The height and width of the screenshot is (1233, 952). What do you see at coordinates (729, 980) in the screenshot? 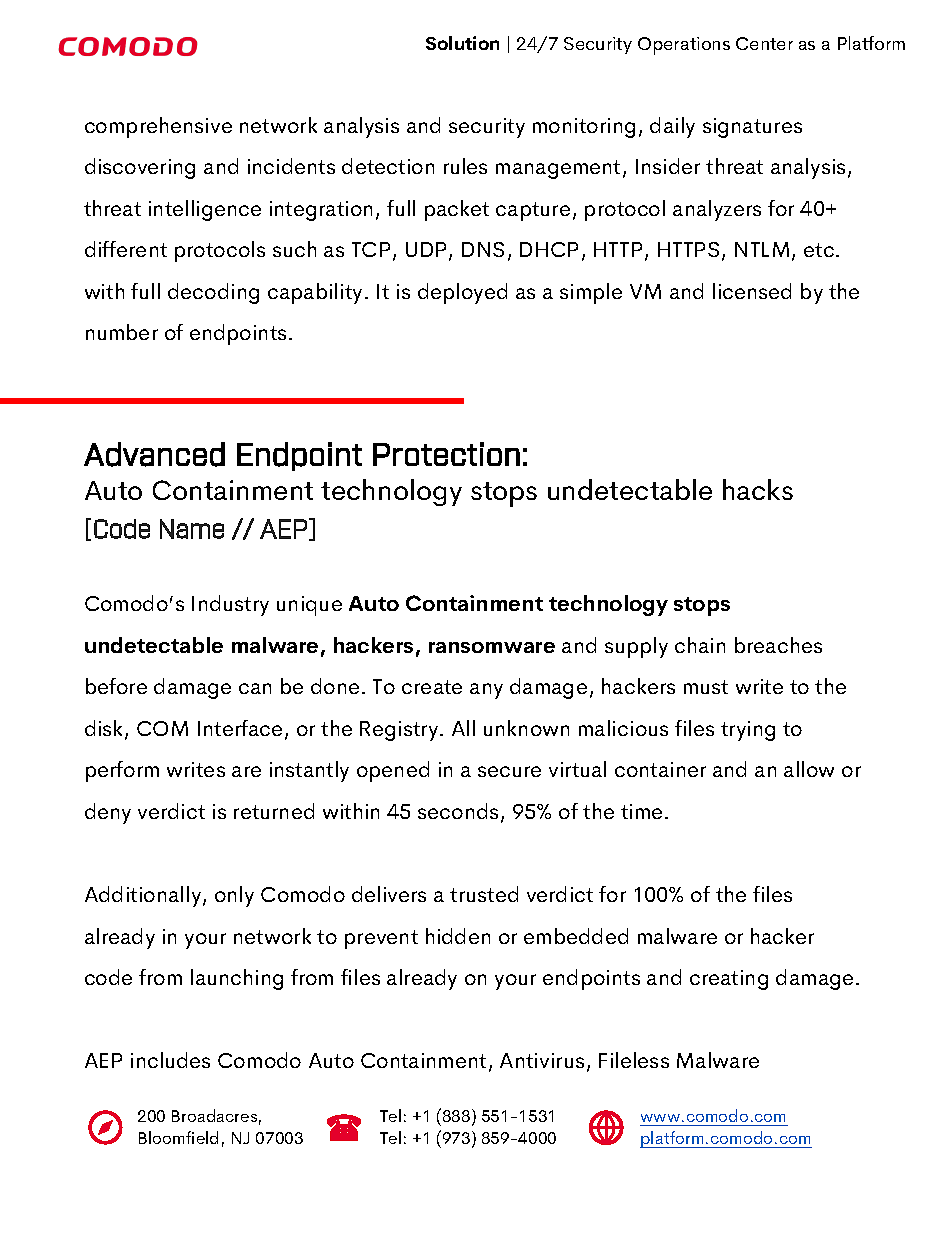
I see `creating` at bounding box center [729, 980].
